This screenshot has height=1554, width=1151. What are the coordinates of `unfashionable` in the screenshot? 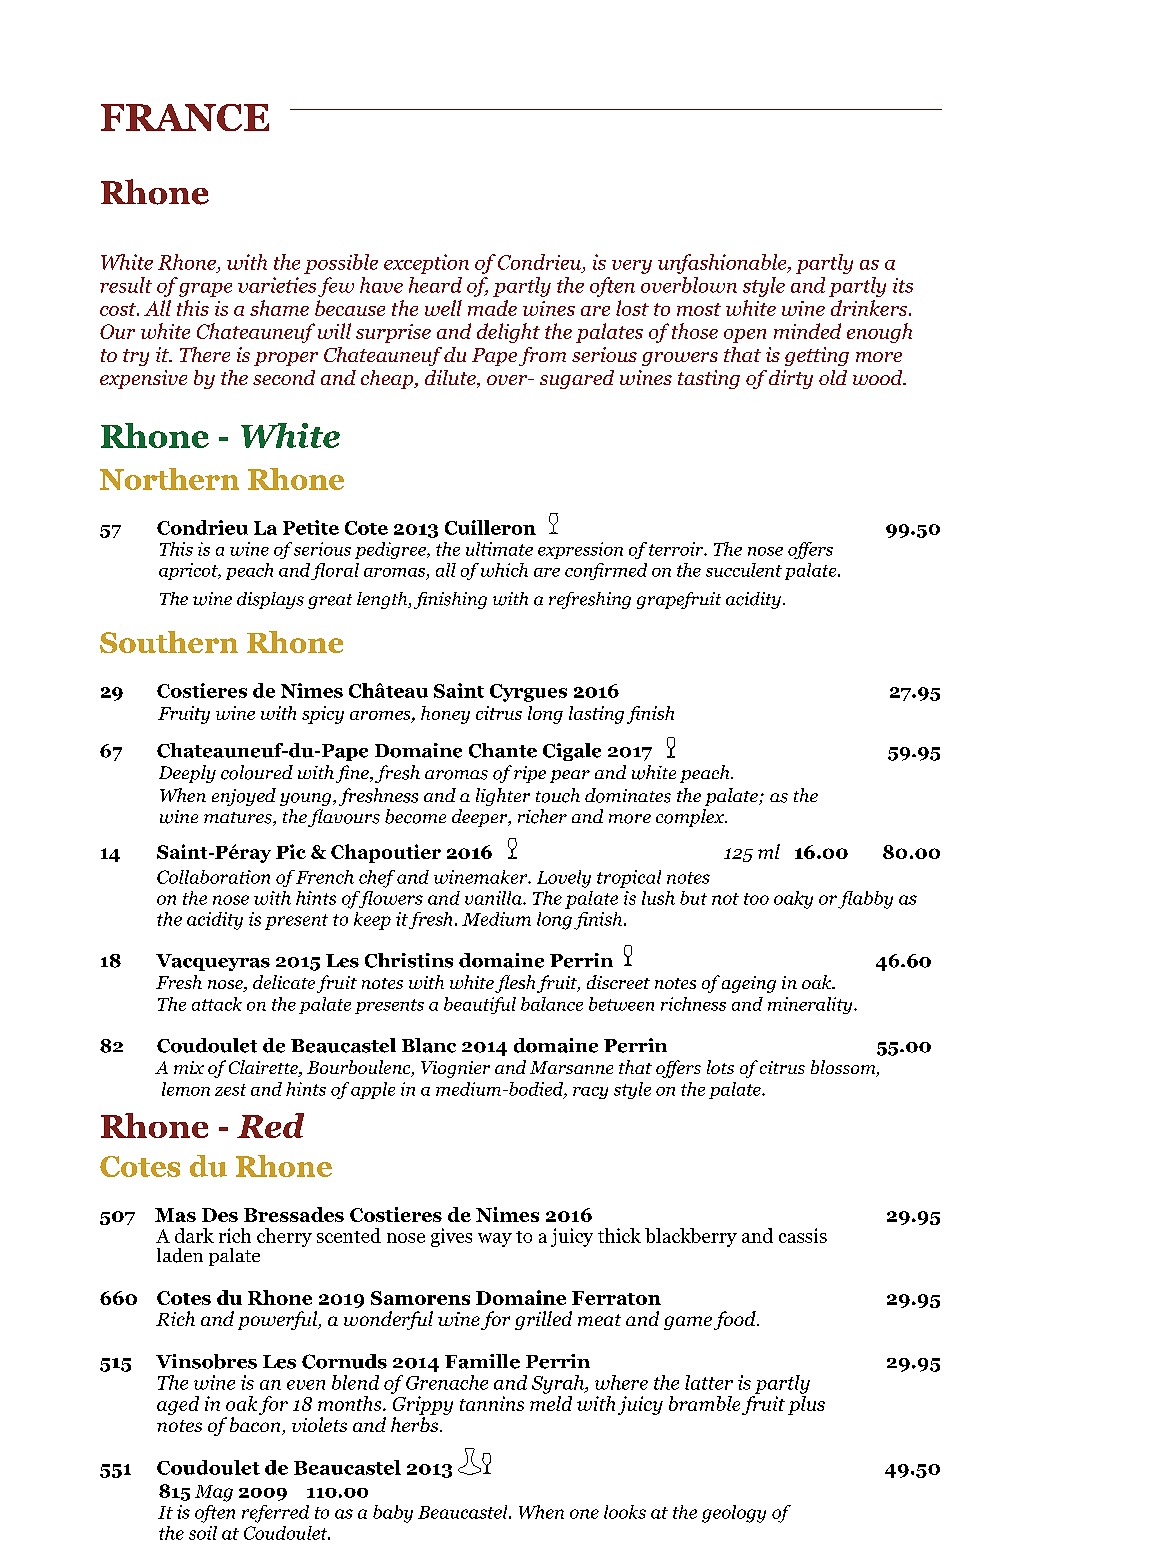 It's located at (723, 264).
